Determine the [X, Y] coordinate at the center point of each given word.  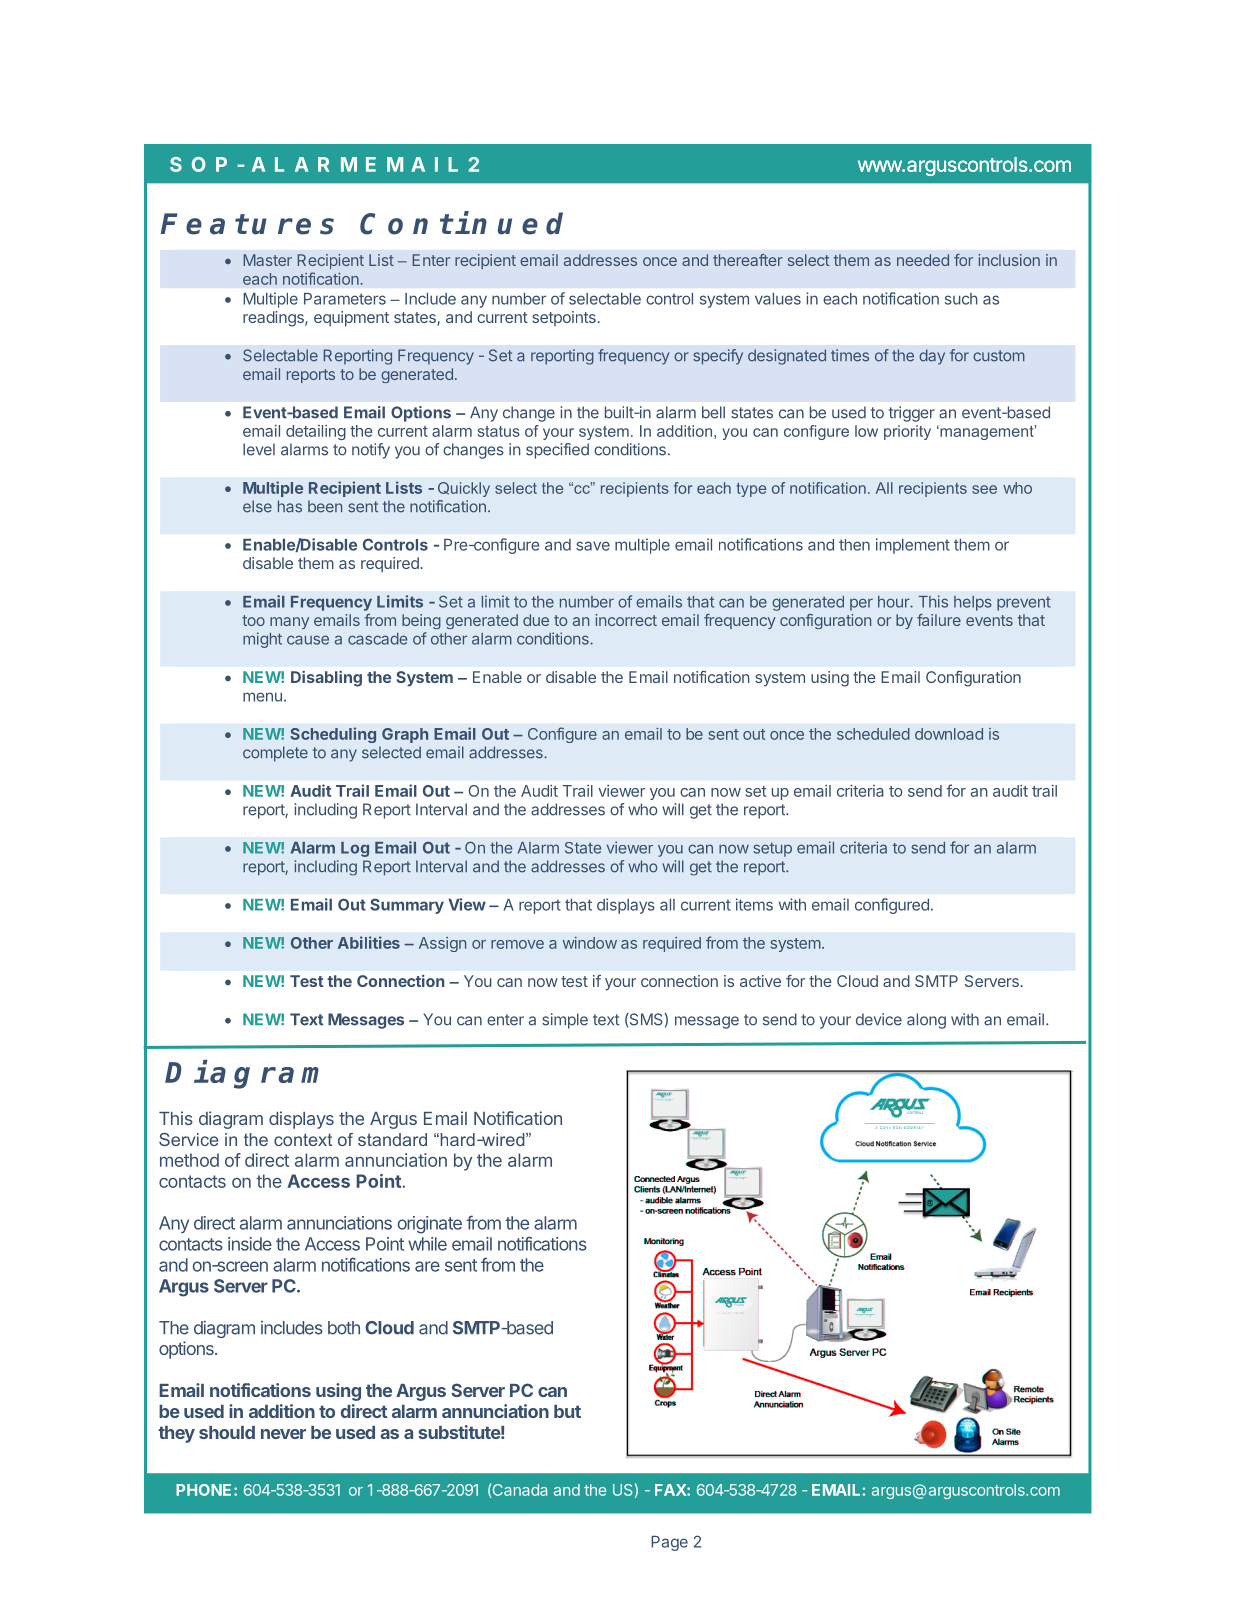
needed [923, 260]
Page [669, 1543]
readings [274, 319]
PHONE [205, 1490]
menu [262, 697]
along [926, 1021]
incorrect [626, 620]
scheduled [873, 734]
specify [718, 357]
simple [565, 1021]
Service [189, 1139]
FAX [671, 1490]
